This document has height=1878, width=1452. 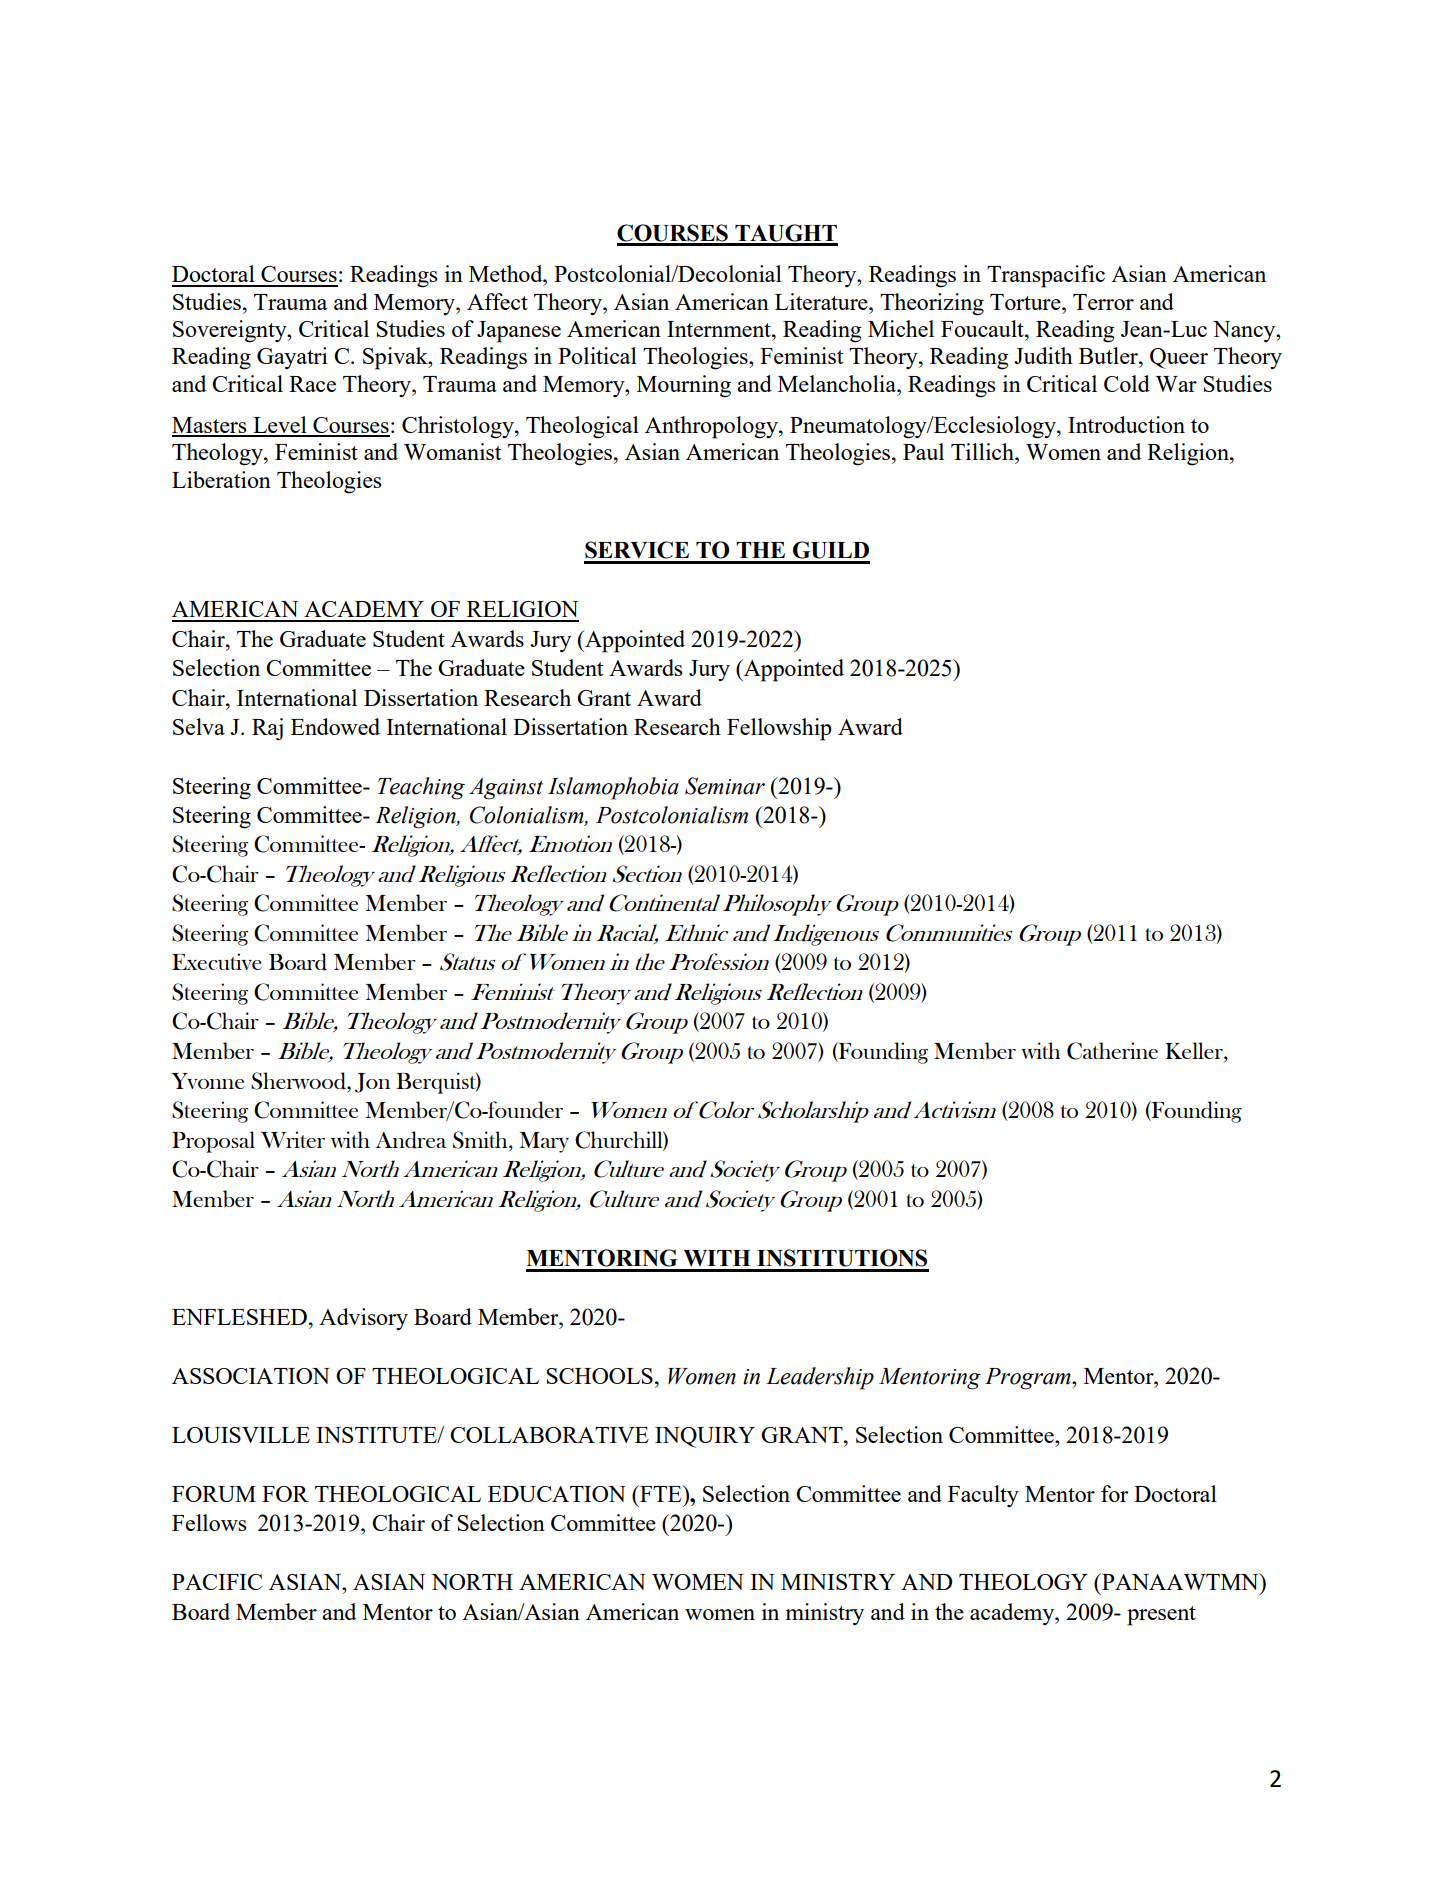 What do you see at coordinates (214, 1494) in the document?
I see `FORUM` at bounding box center [214, 1494].
